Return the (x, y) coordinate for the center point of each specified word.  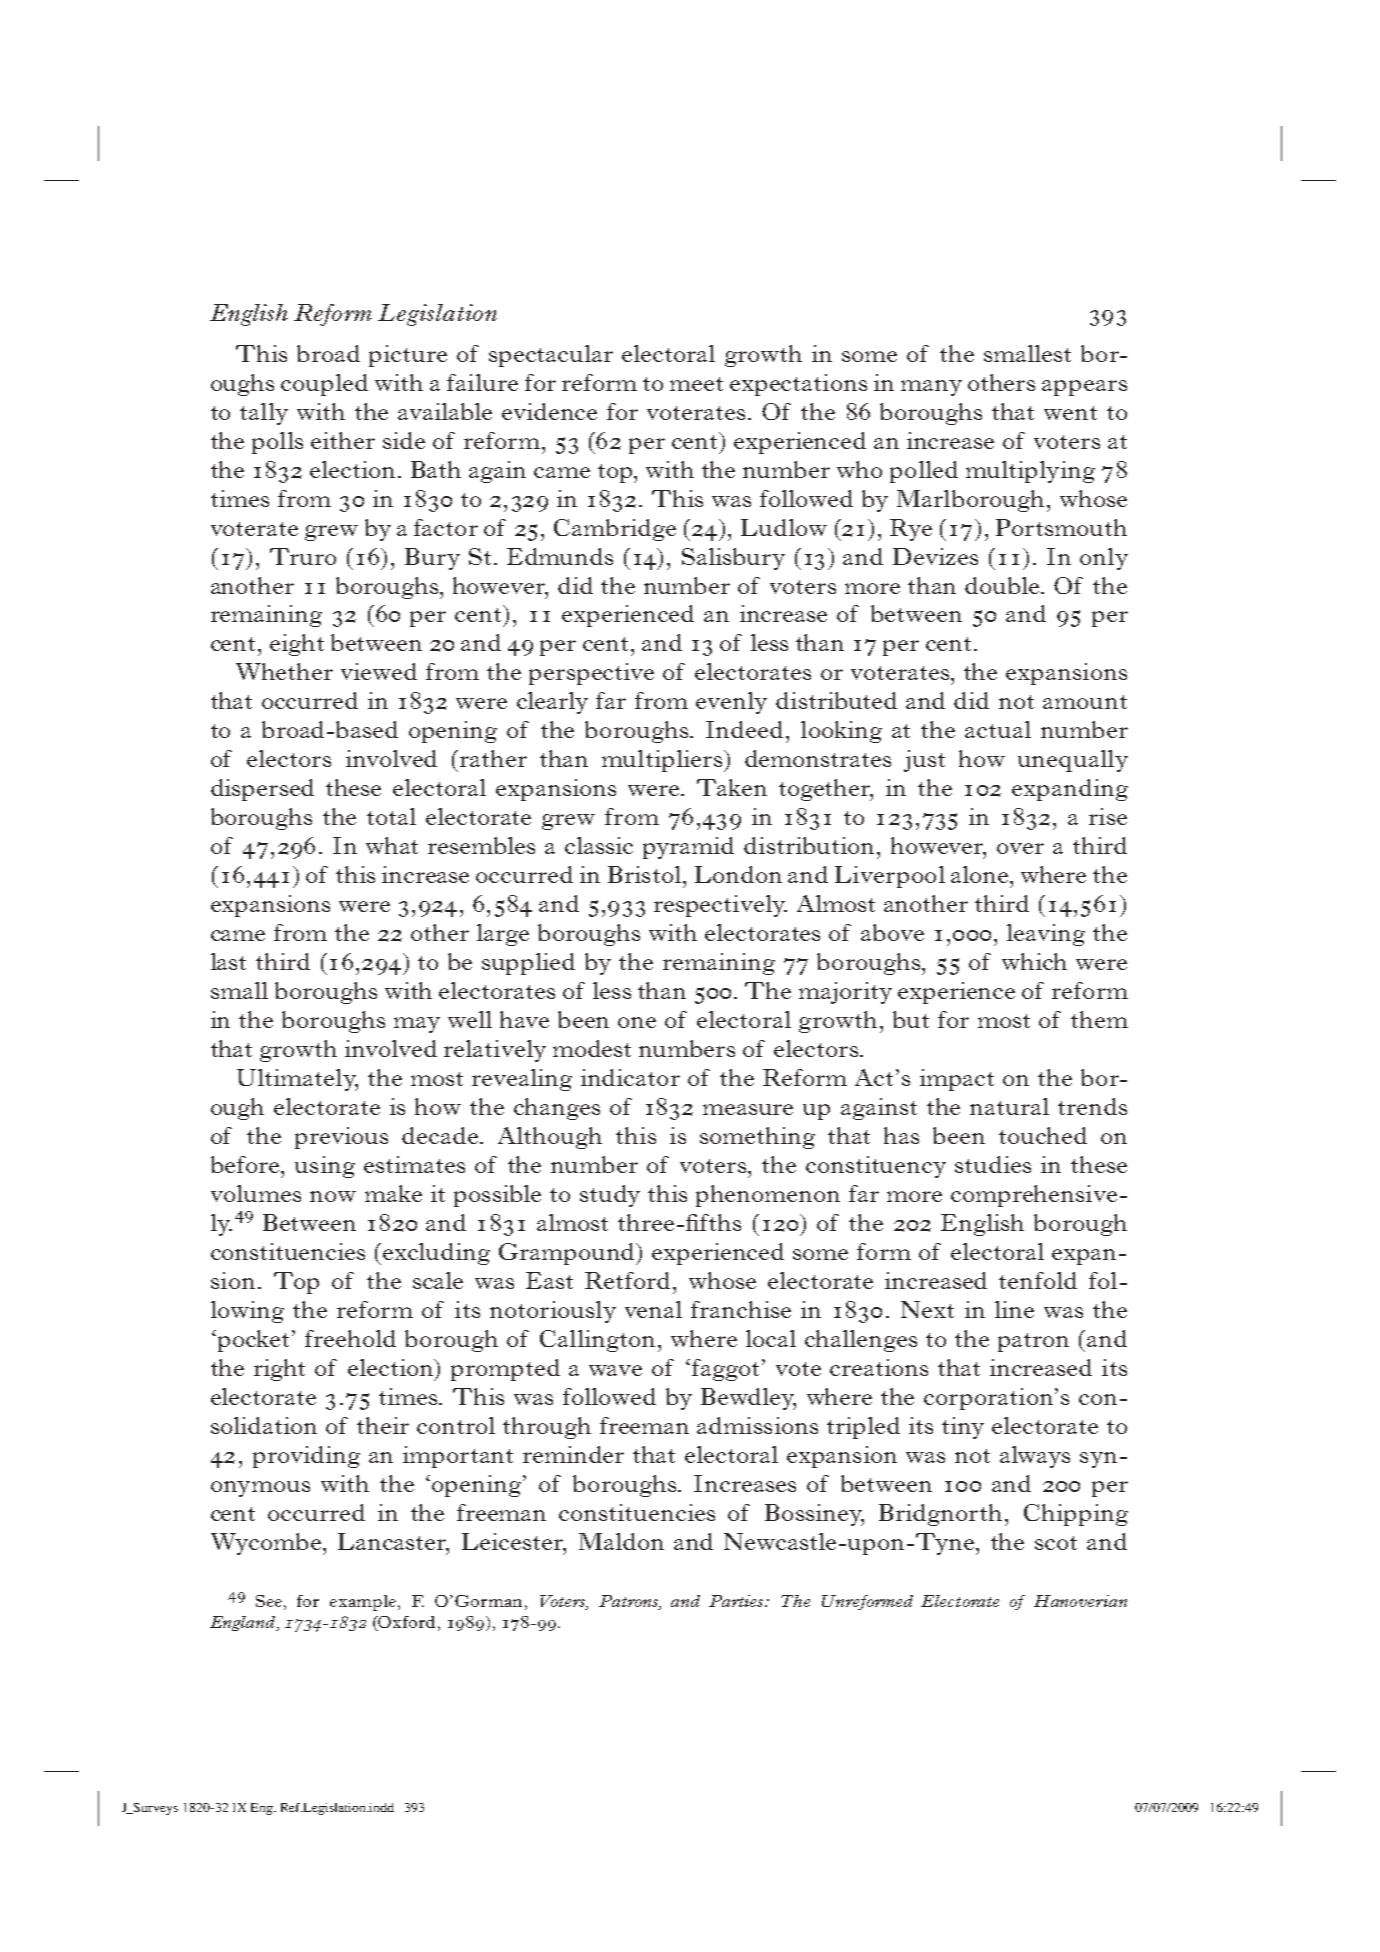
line (1014, 1309)
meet (696, 384)
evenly (731, 703)
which (1034, 961)
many (931, 388)
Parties (737, 1601)
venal (653, 1309)
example (364, 1603)
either (343, 440)
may (417, 1025)
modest (592, 1048)
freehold (350, 1338)
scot (1056, 1543)
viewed (379, 671)
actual (998, 729)
